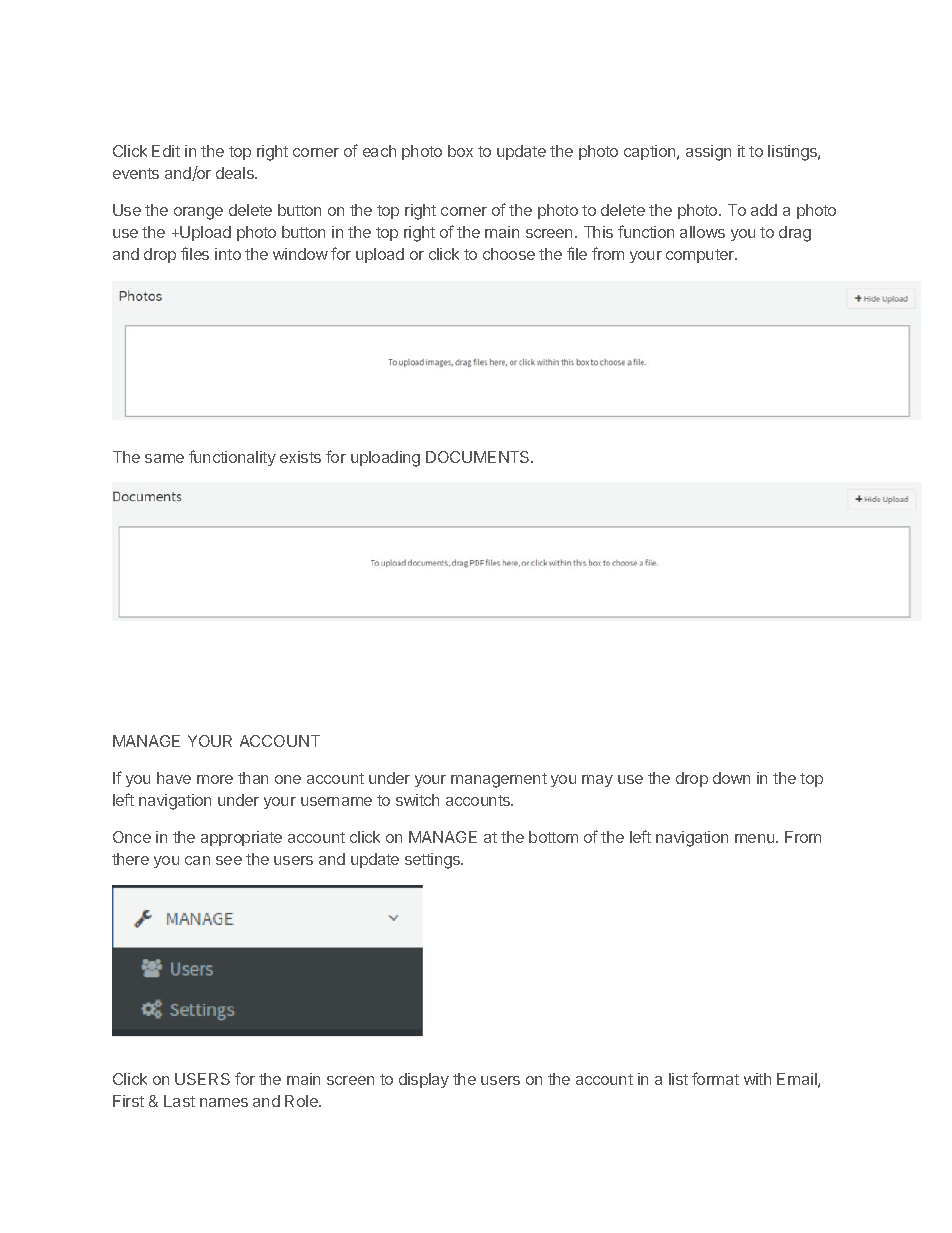 This document has width=952, height=1233. Describe the element at coordinates (708, 153) in the document. I see `assign` at that location.
